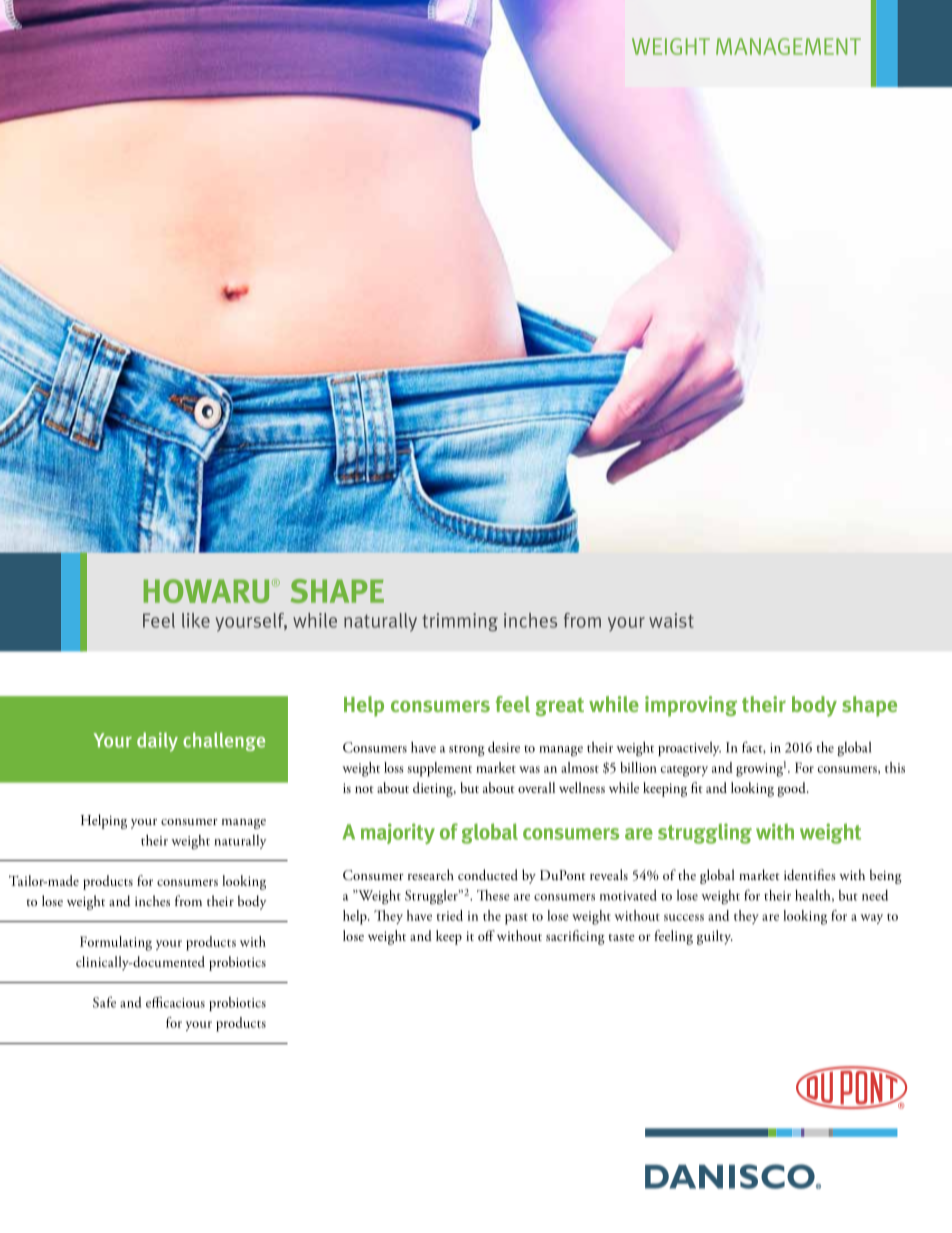 This screenshot has width=952, height=1233. Describe the element at coordinates (691, 706) in the screenshot. I see `improving` at that location.
